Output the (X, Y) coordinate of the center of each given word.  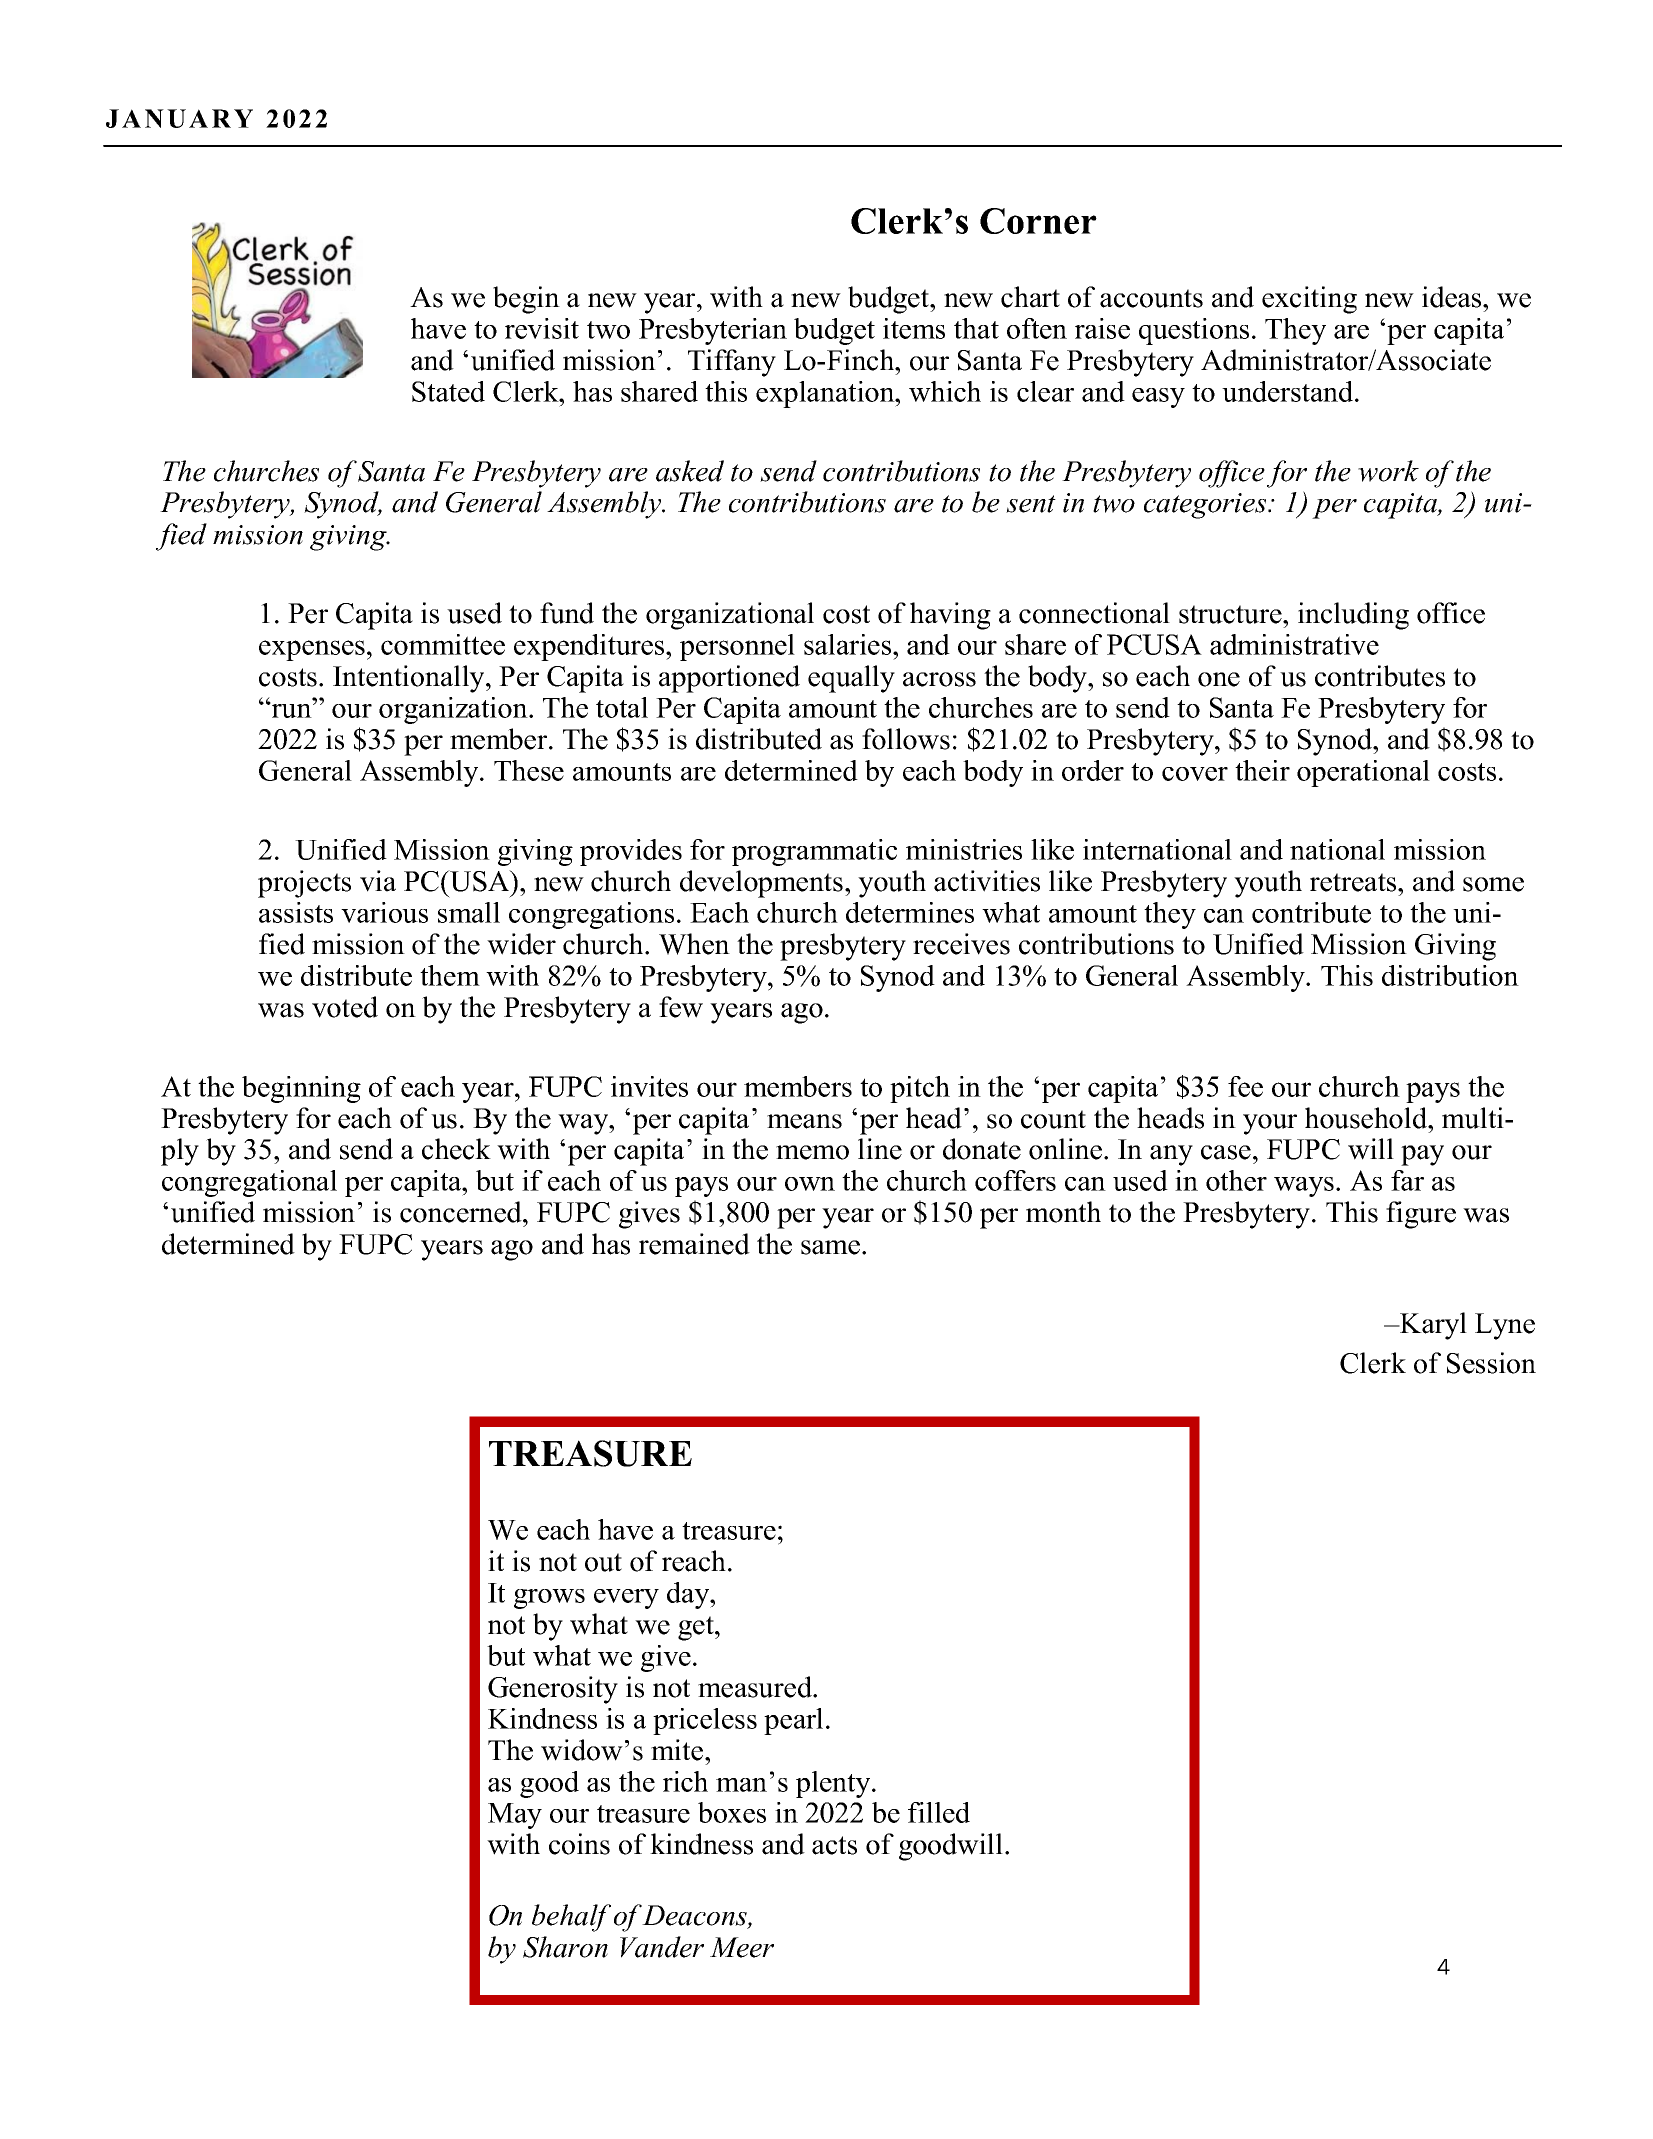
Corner (1038, 221)
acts (834, 1845)
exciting (1309, 300)
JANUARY (179, 118)
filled (939, 1812)
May (515, 1816)
